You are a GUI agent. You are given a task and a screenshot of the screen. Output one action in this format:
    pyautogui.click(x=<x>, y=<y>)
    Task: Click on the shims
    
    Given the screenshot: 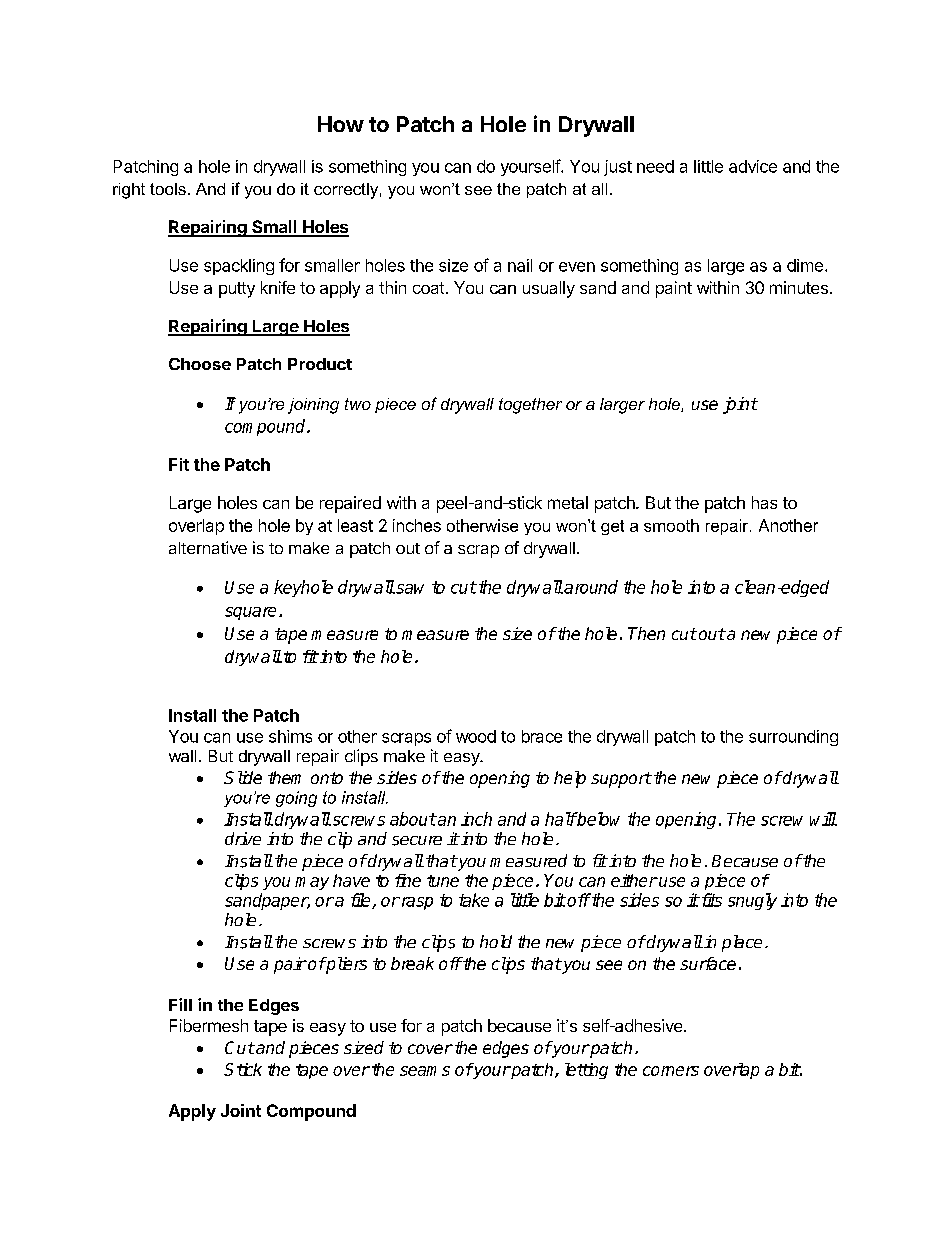 What is the action you would take?
    pyautogui.click(x=290, y=736)
